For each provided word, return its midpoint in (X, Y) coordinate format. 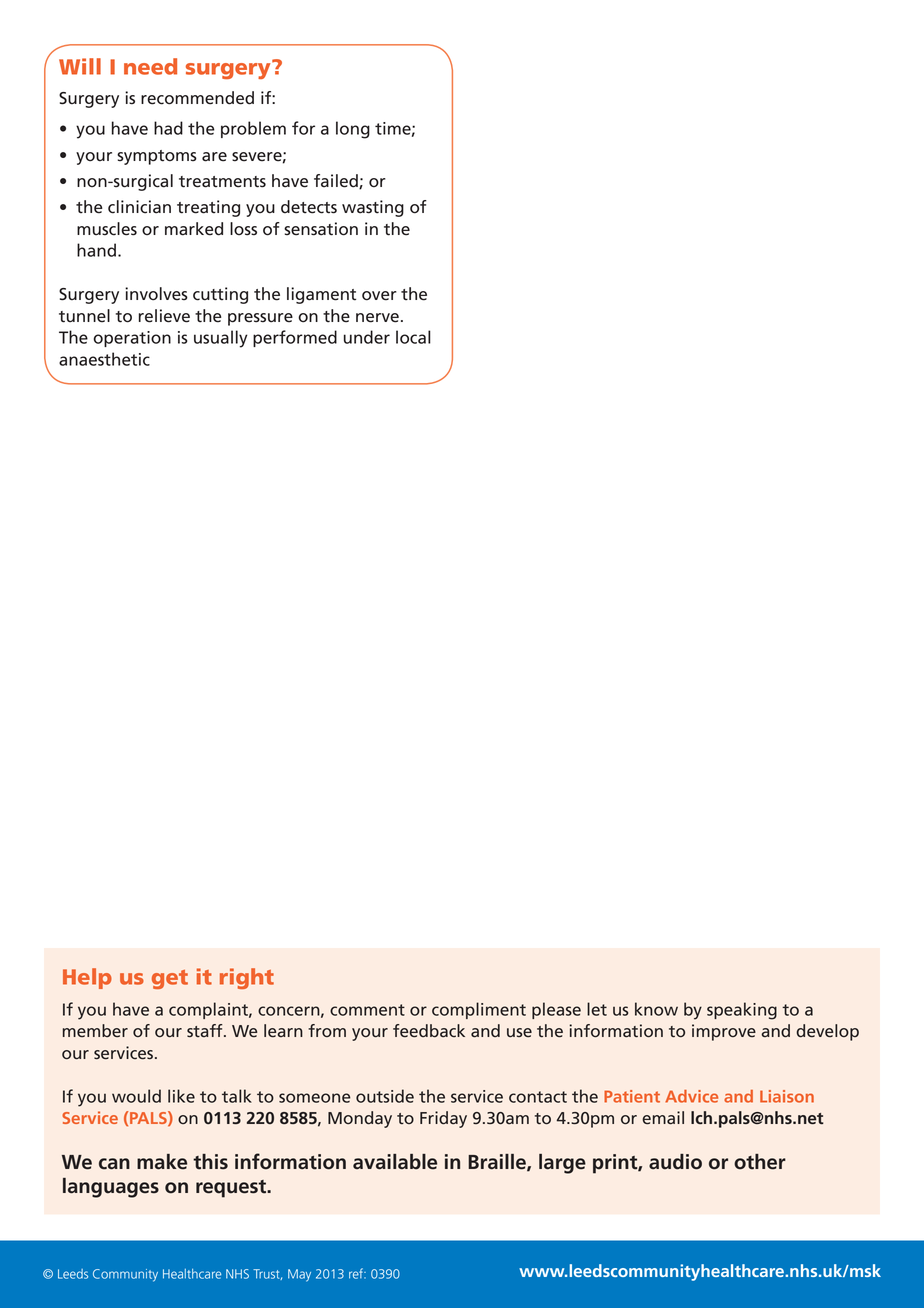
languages (111, 1188)
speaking (742, 1011)
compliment (479, 1010)
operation (132, 339)
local (413, 337)
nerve (377, 318)
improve (724, 1032)
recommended (197, 98)
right (247, 978)
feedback (429, 1031)
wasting (373, 208)
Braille (498, 1162)
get (170, 979)
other (760, 1162)
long (353, 130)
